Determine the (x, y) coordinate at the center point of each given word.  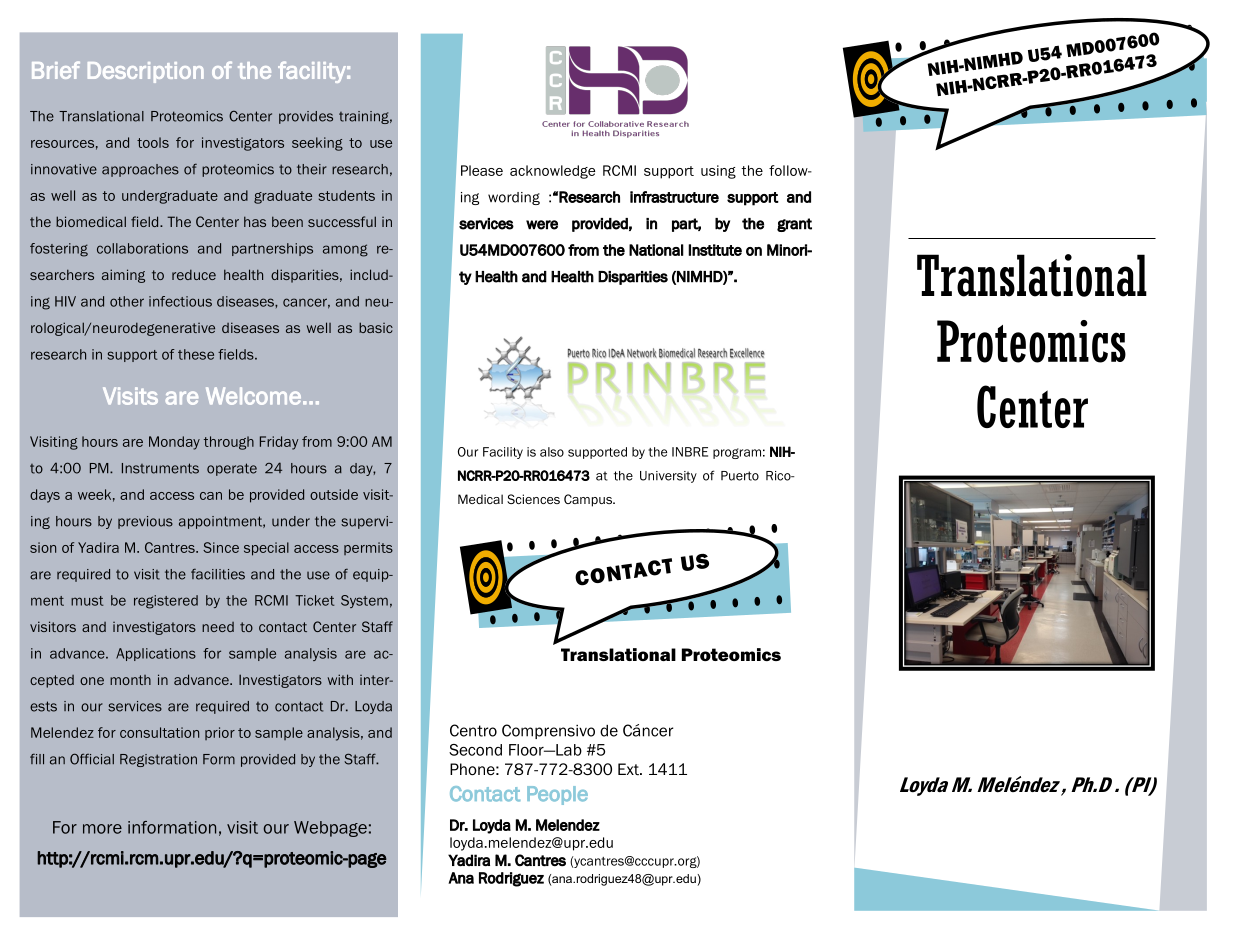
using (718, 172)
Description (146, 72)
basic (376, 327)
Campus (589, 500)
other (127, 301)
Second (475, 750)
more (102, 829)
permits (368, 548)
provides (306, 117)
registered (166, 602)
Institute (715, 250)
